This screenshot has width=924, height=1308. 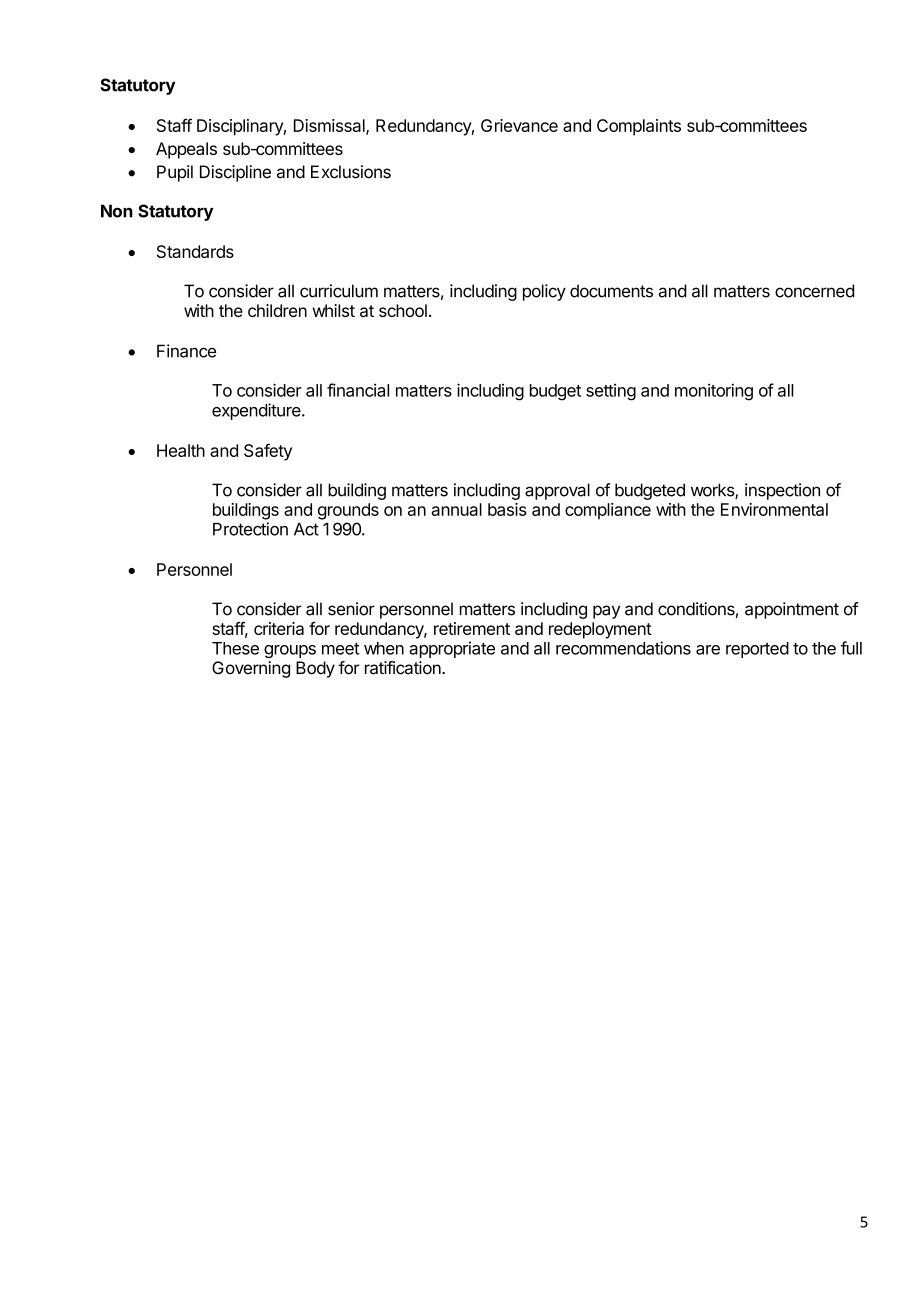 What do you see at coordinates (452, 649) in the screenshot?
I see `appropriate` at bounding box center [452, 649].
